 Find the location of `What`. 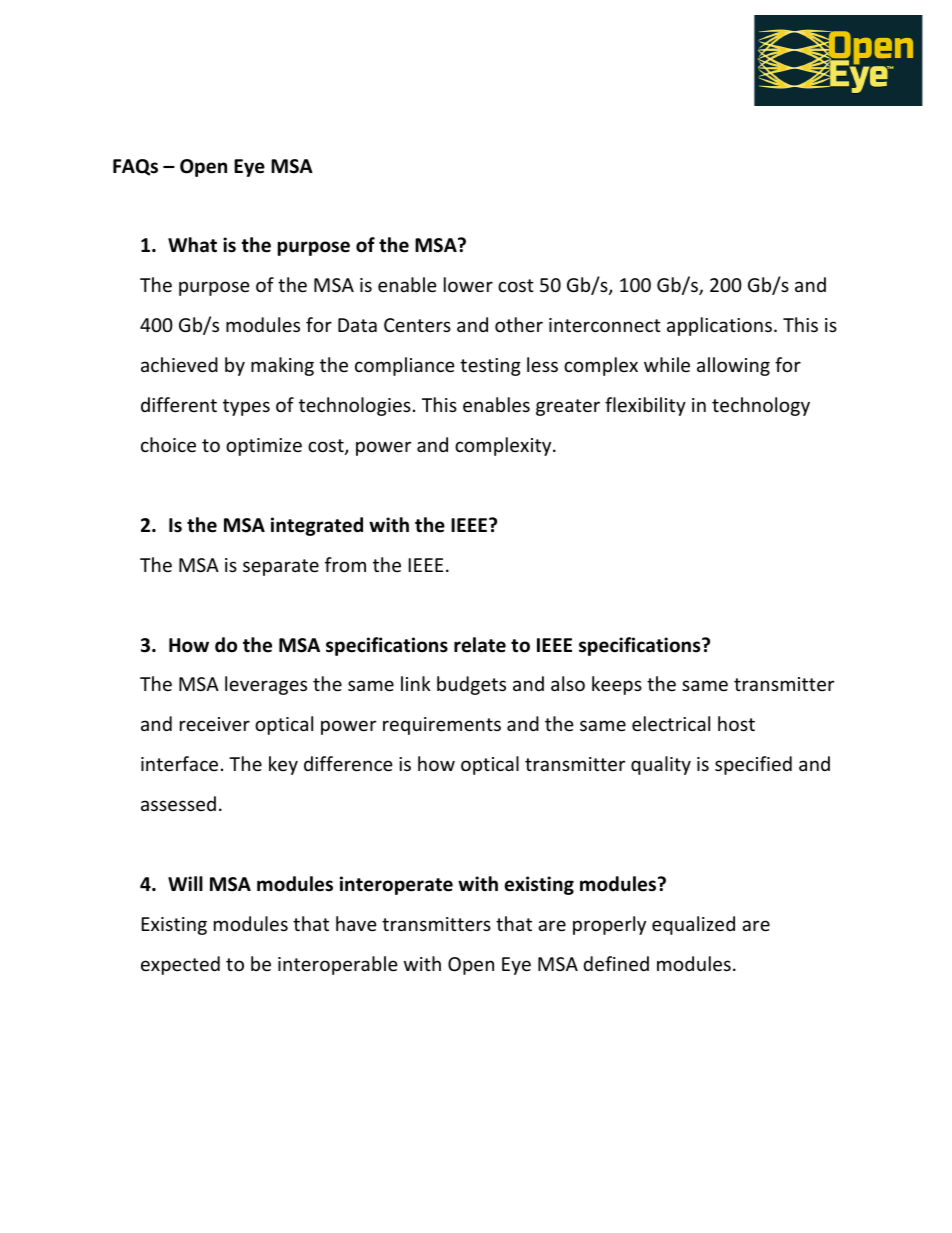

What is located at coordinates (192, 245).
